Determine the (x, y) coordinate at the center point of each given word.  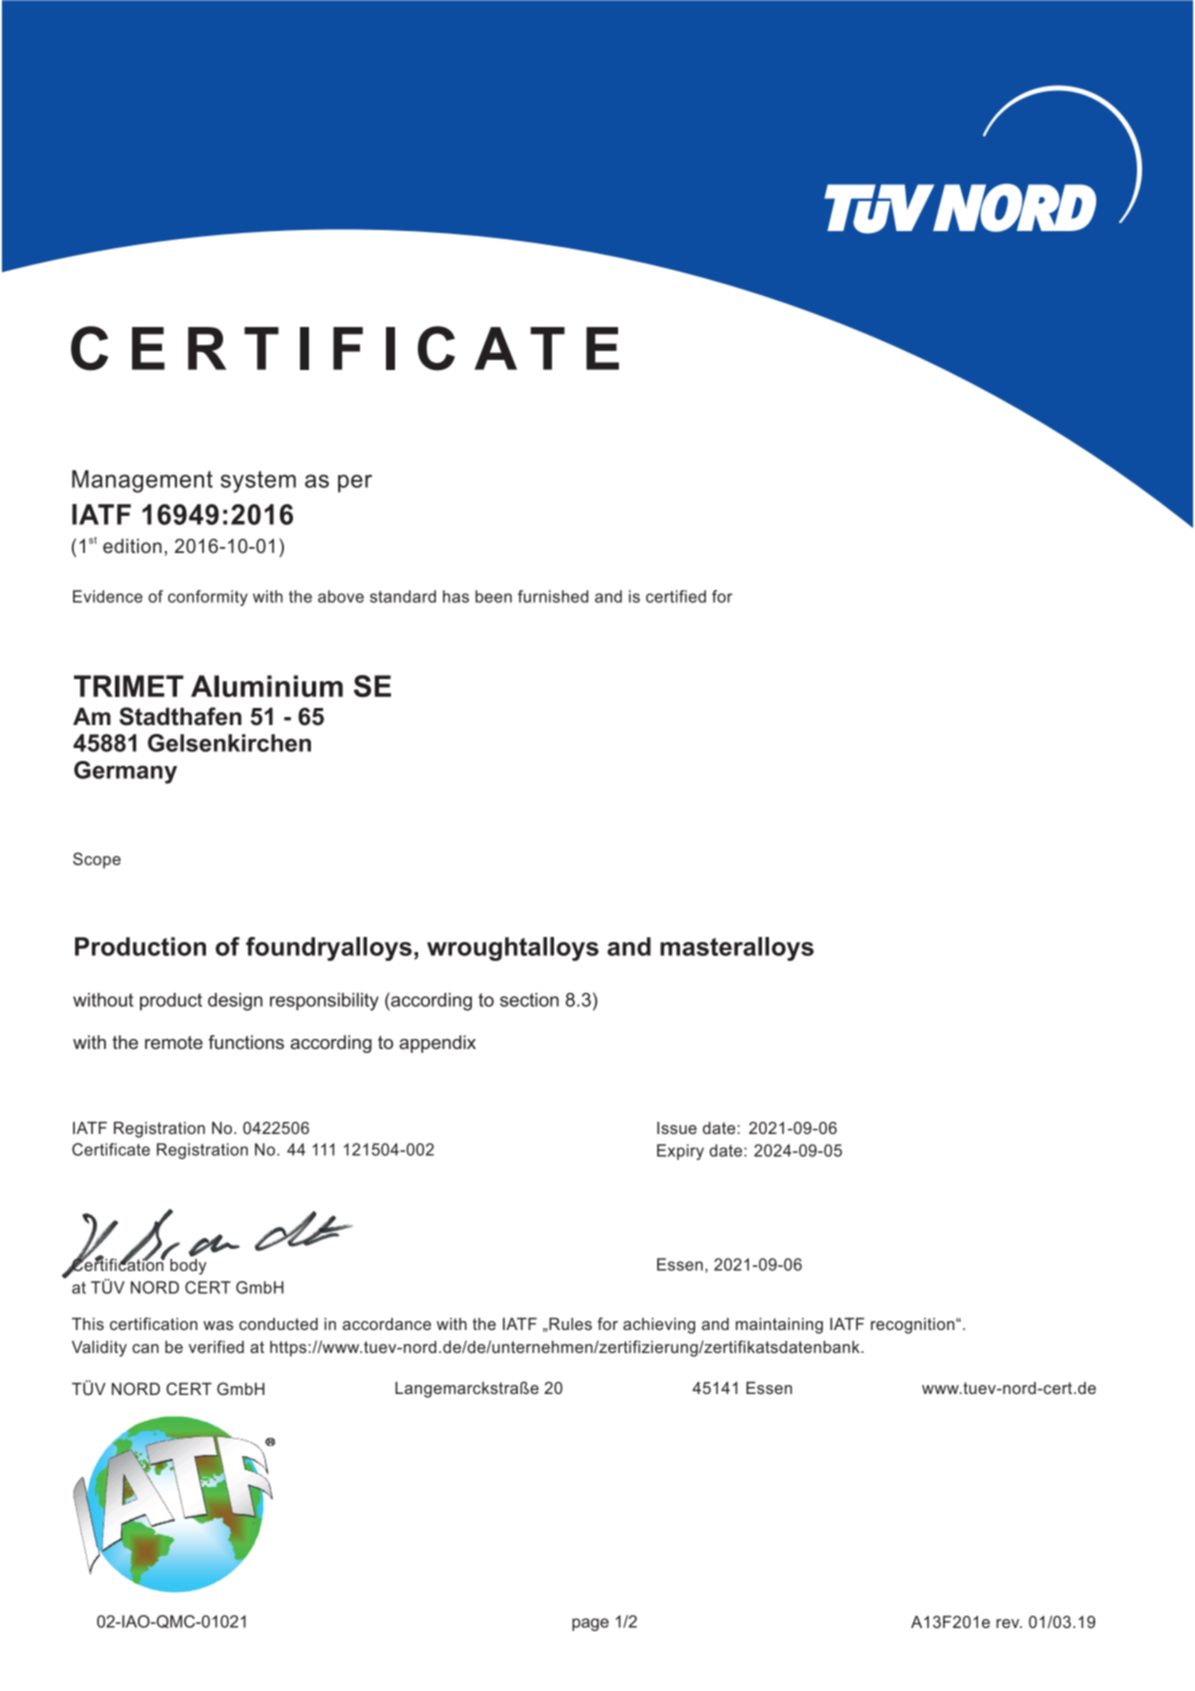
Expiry (680, 1152)
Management (142, 481)
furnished (553, 596)
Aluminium (267, 686)
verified (216, 1346)
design (235, 1002)
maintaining (779, 1326)
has (456, 596)
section (529, 1000)
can (145, 1348)
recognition (914, 1326)
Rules (569, 1324)
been (493, 596)
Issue (677, 1128)
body (188, 1265)
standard (403, 596)
